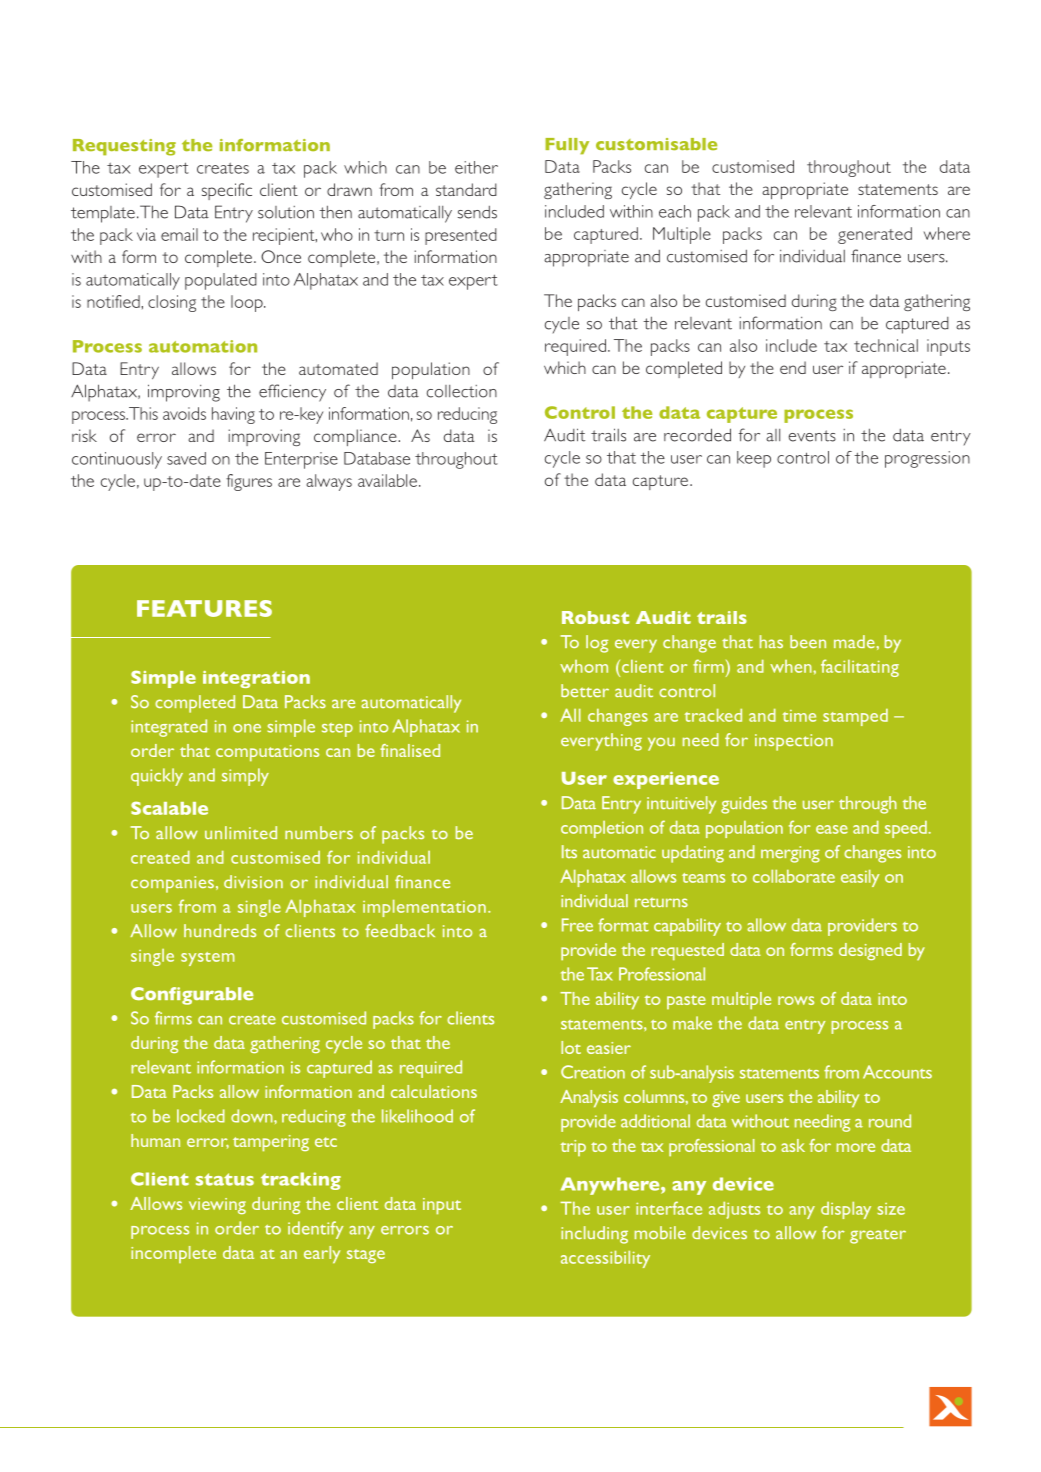 This screenshot has height=1472, width=1041. What do you see at coordinates (585, 690) in the screenshot?
I see `better` at bounding box center [585, 690].
